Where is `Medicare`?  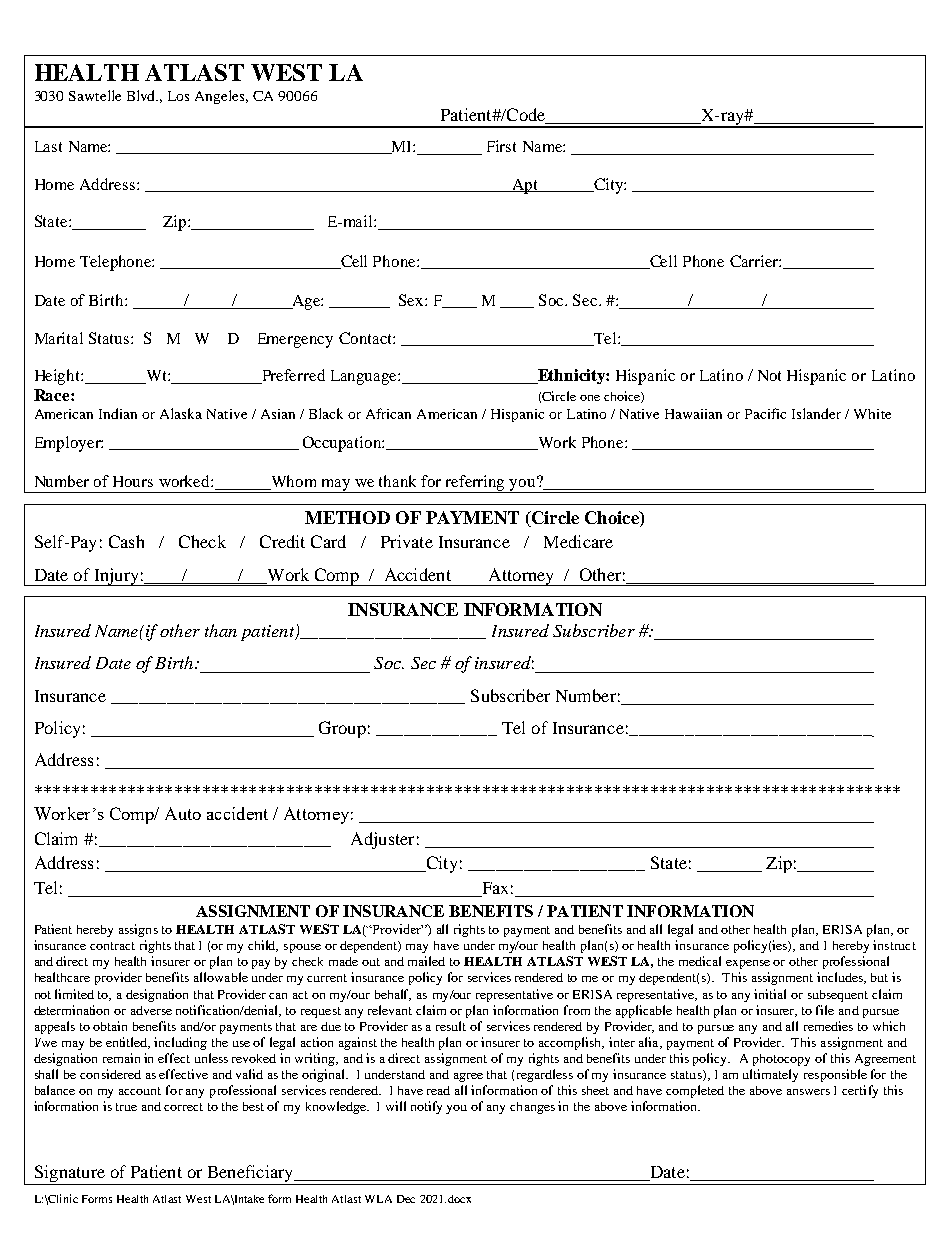 Medicare is located at coordinates (578, 541).
